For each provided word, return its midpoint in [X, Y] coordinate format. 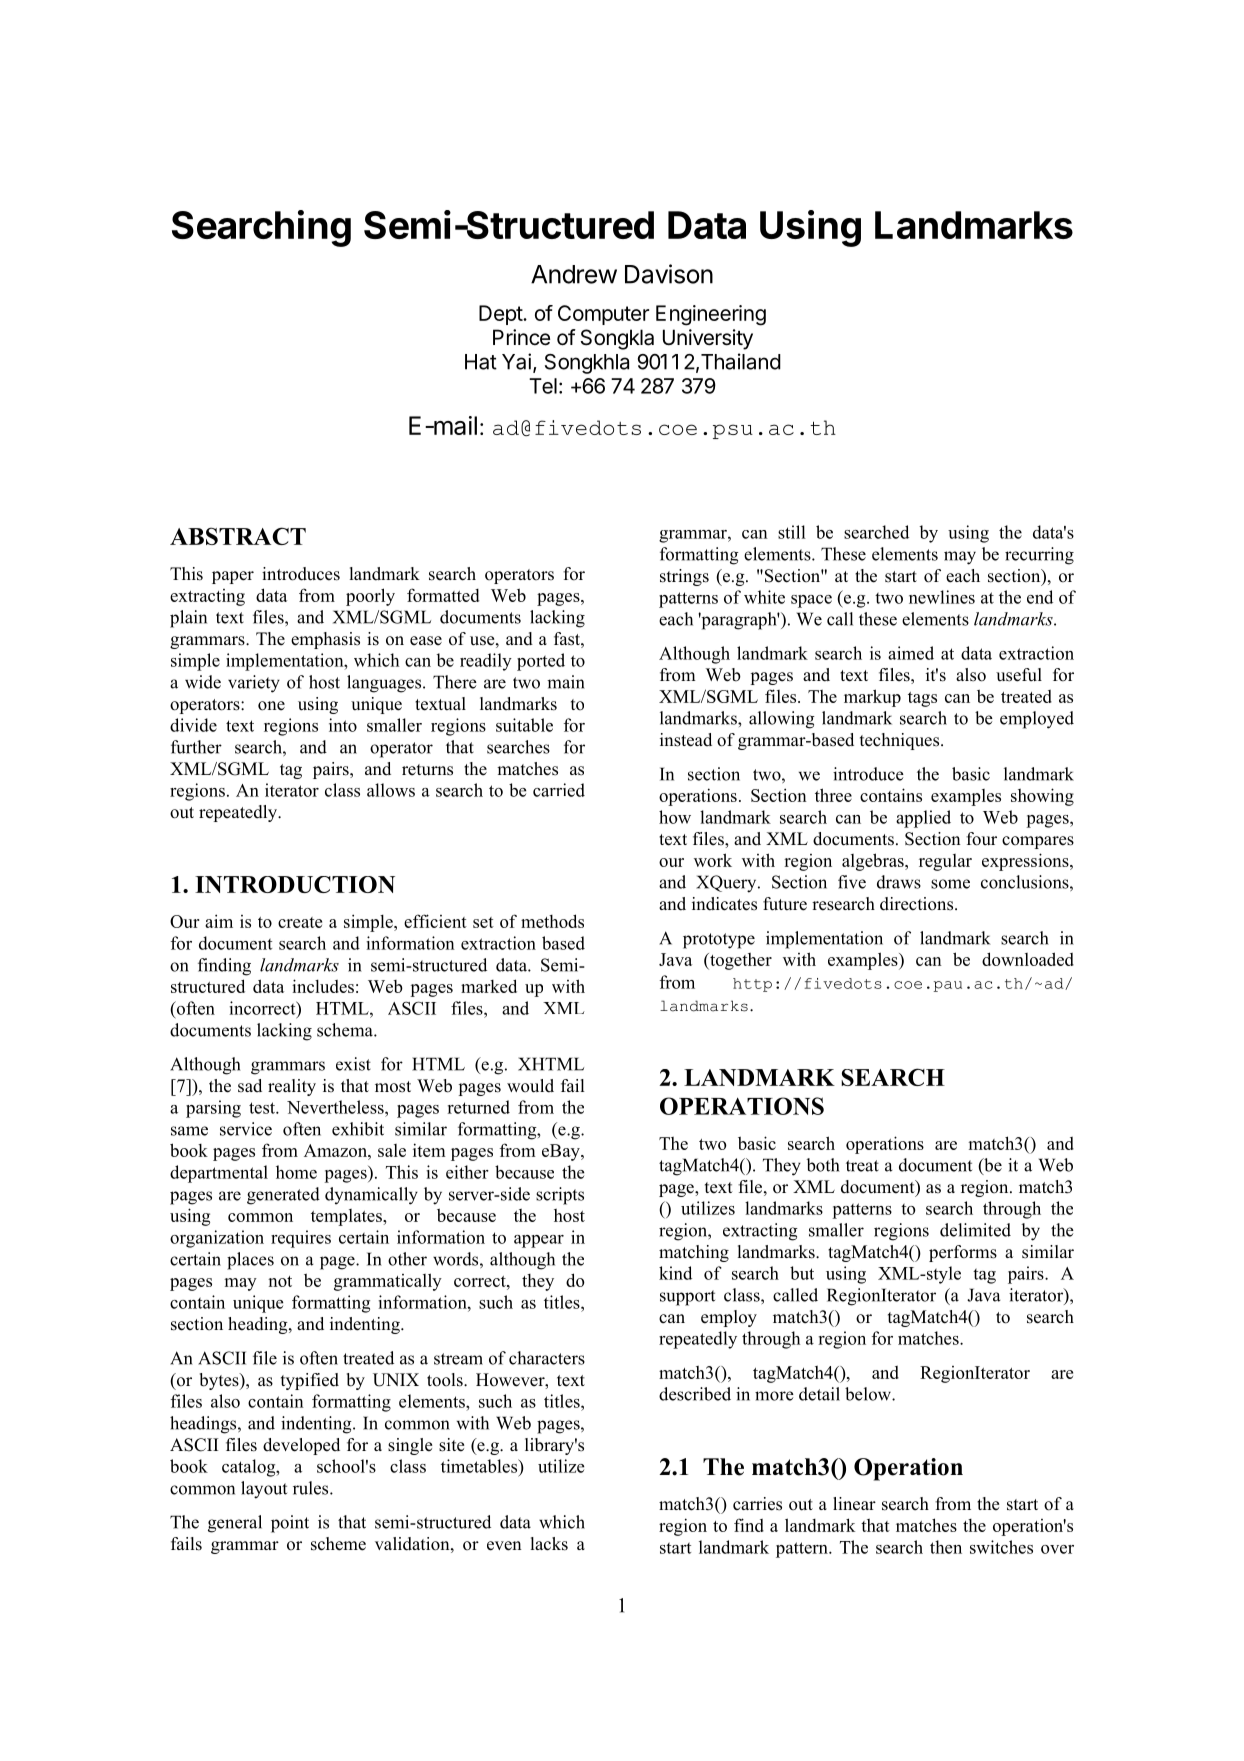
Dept [501, 315]
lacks [549, 1544]
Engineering [711, 315]
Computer [603, 315]
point [290, 1524]
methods [552, 921]
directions [918, 904]
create [300, 922]
